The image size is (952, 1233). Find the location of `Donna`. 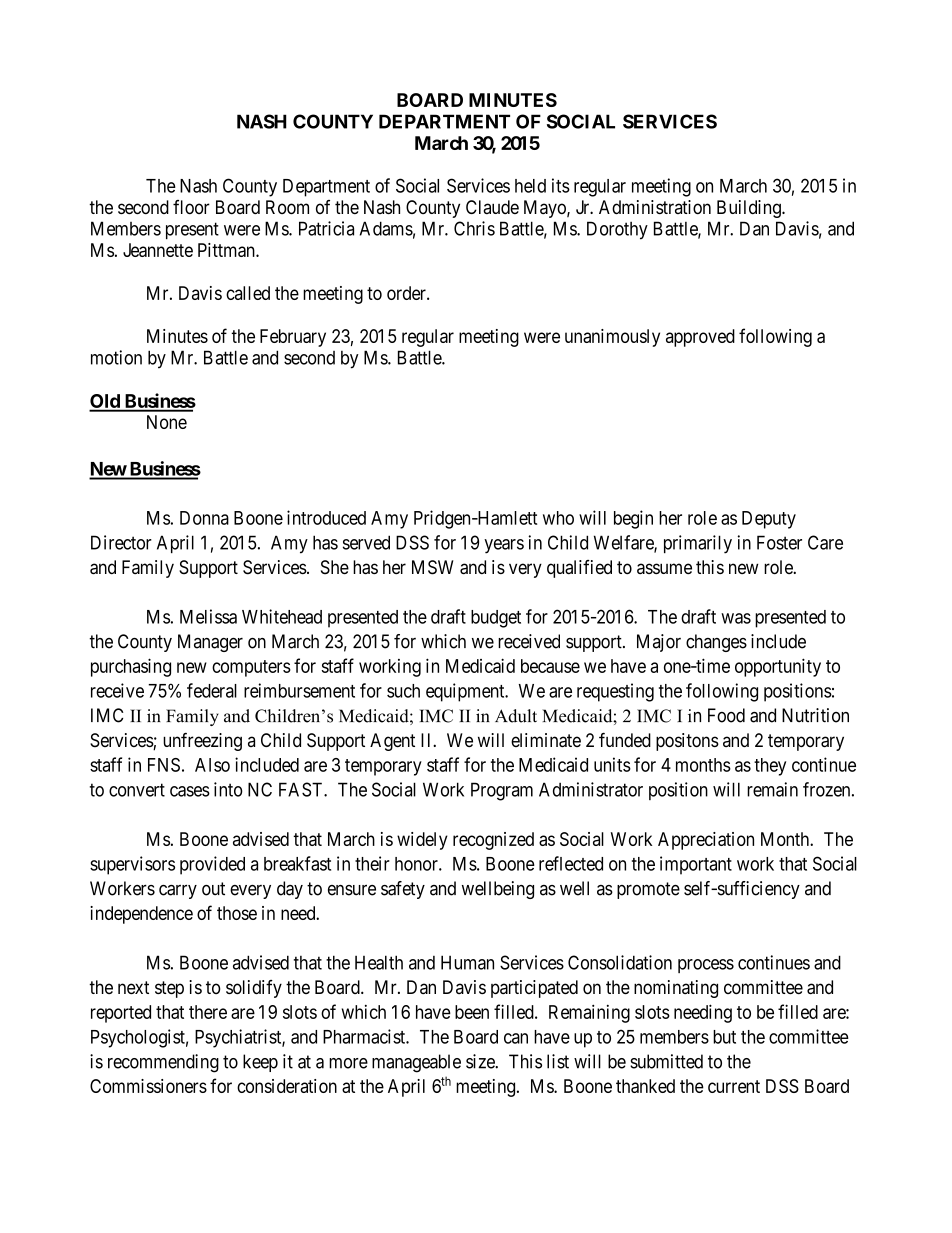

Donna is located at coordinates (204, 518).
